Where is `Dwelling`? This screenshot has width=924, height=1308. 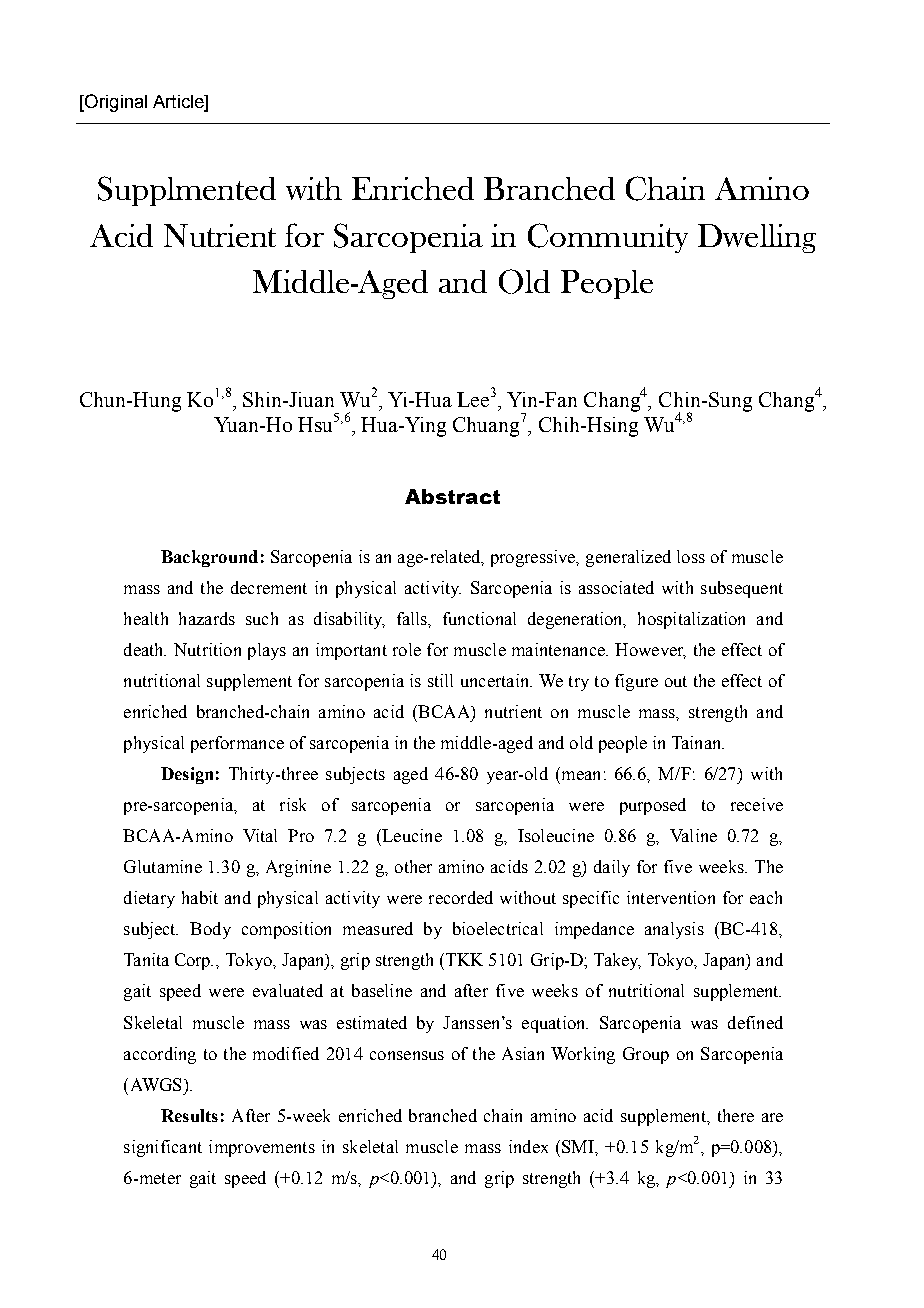
Dwelling is located at coordinates (757, 238).
